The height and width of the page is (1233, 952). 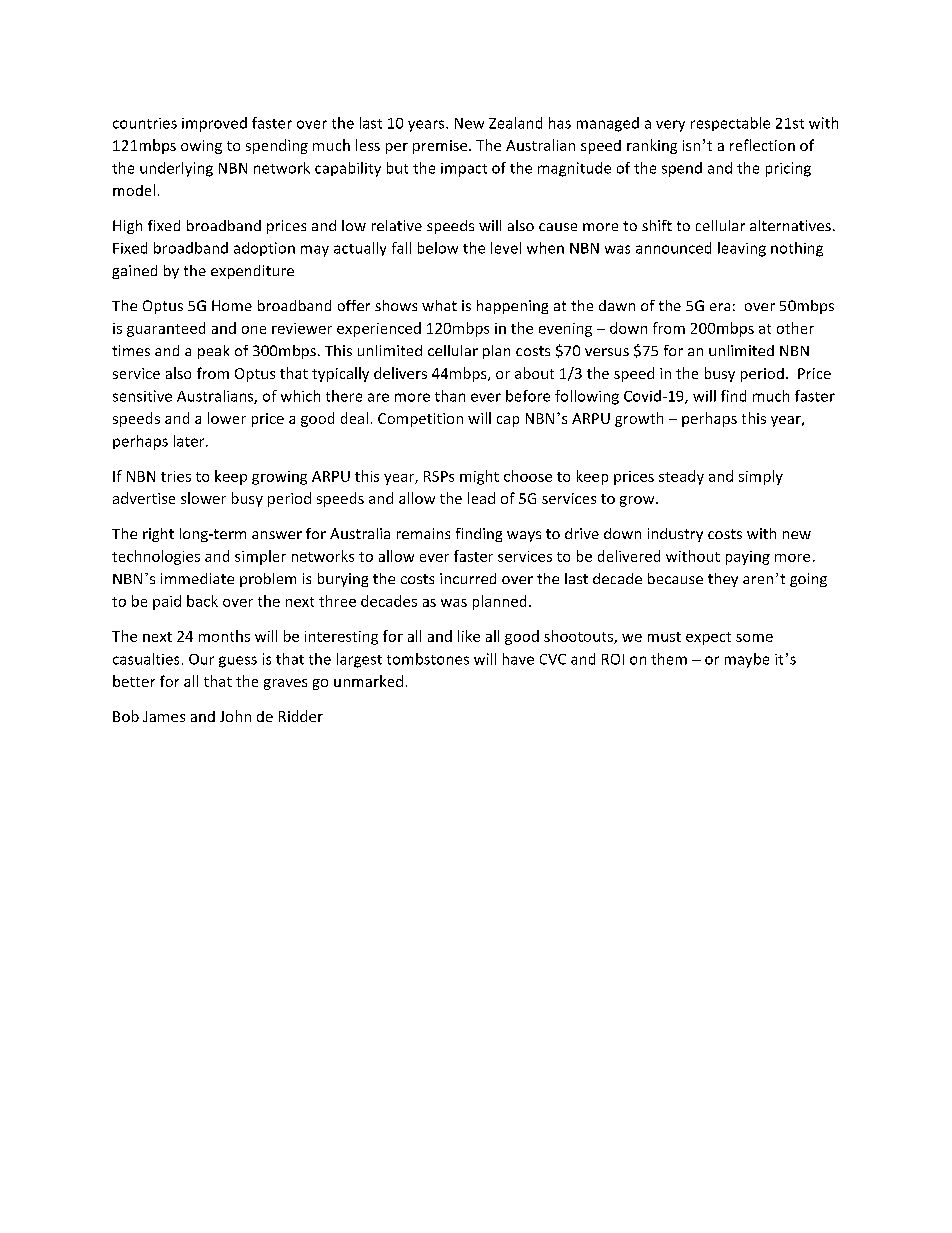 What do you see at coordinates (214, 124) in the page?
I see `improved` at bounding box center [214, 124].
